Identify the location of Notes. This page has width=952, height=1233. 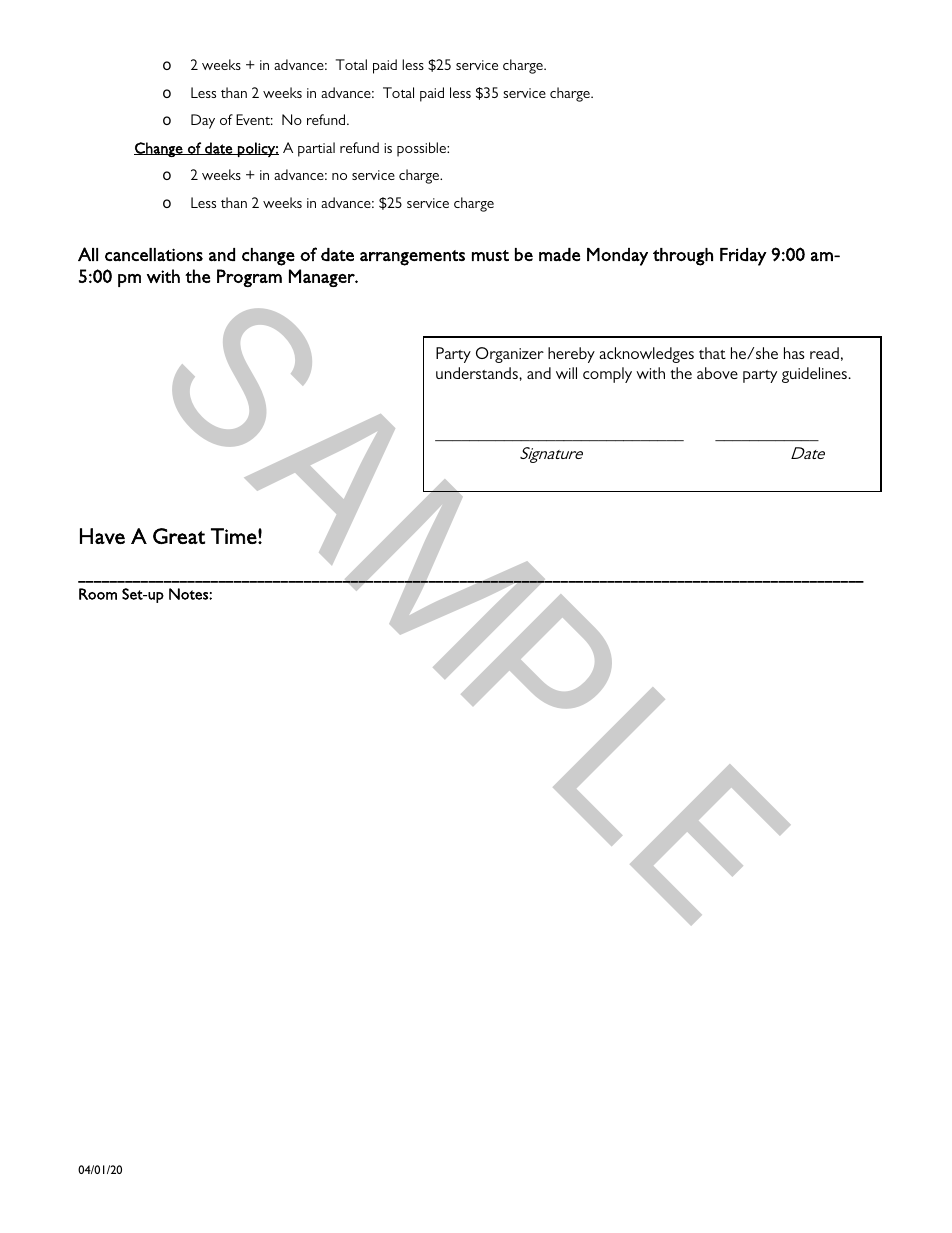
(189, 594).
